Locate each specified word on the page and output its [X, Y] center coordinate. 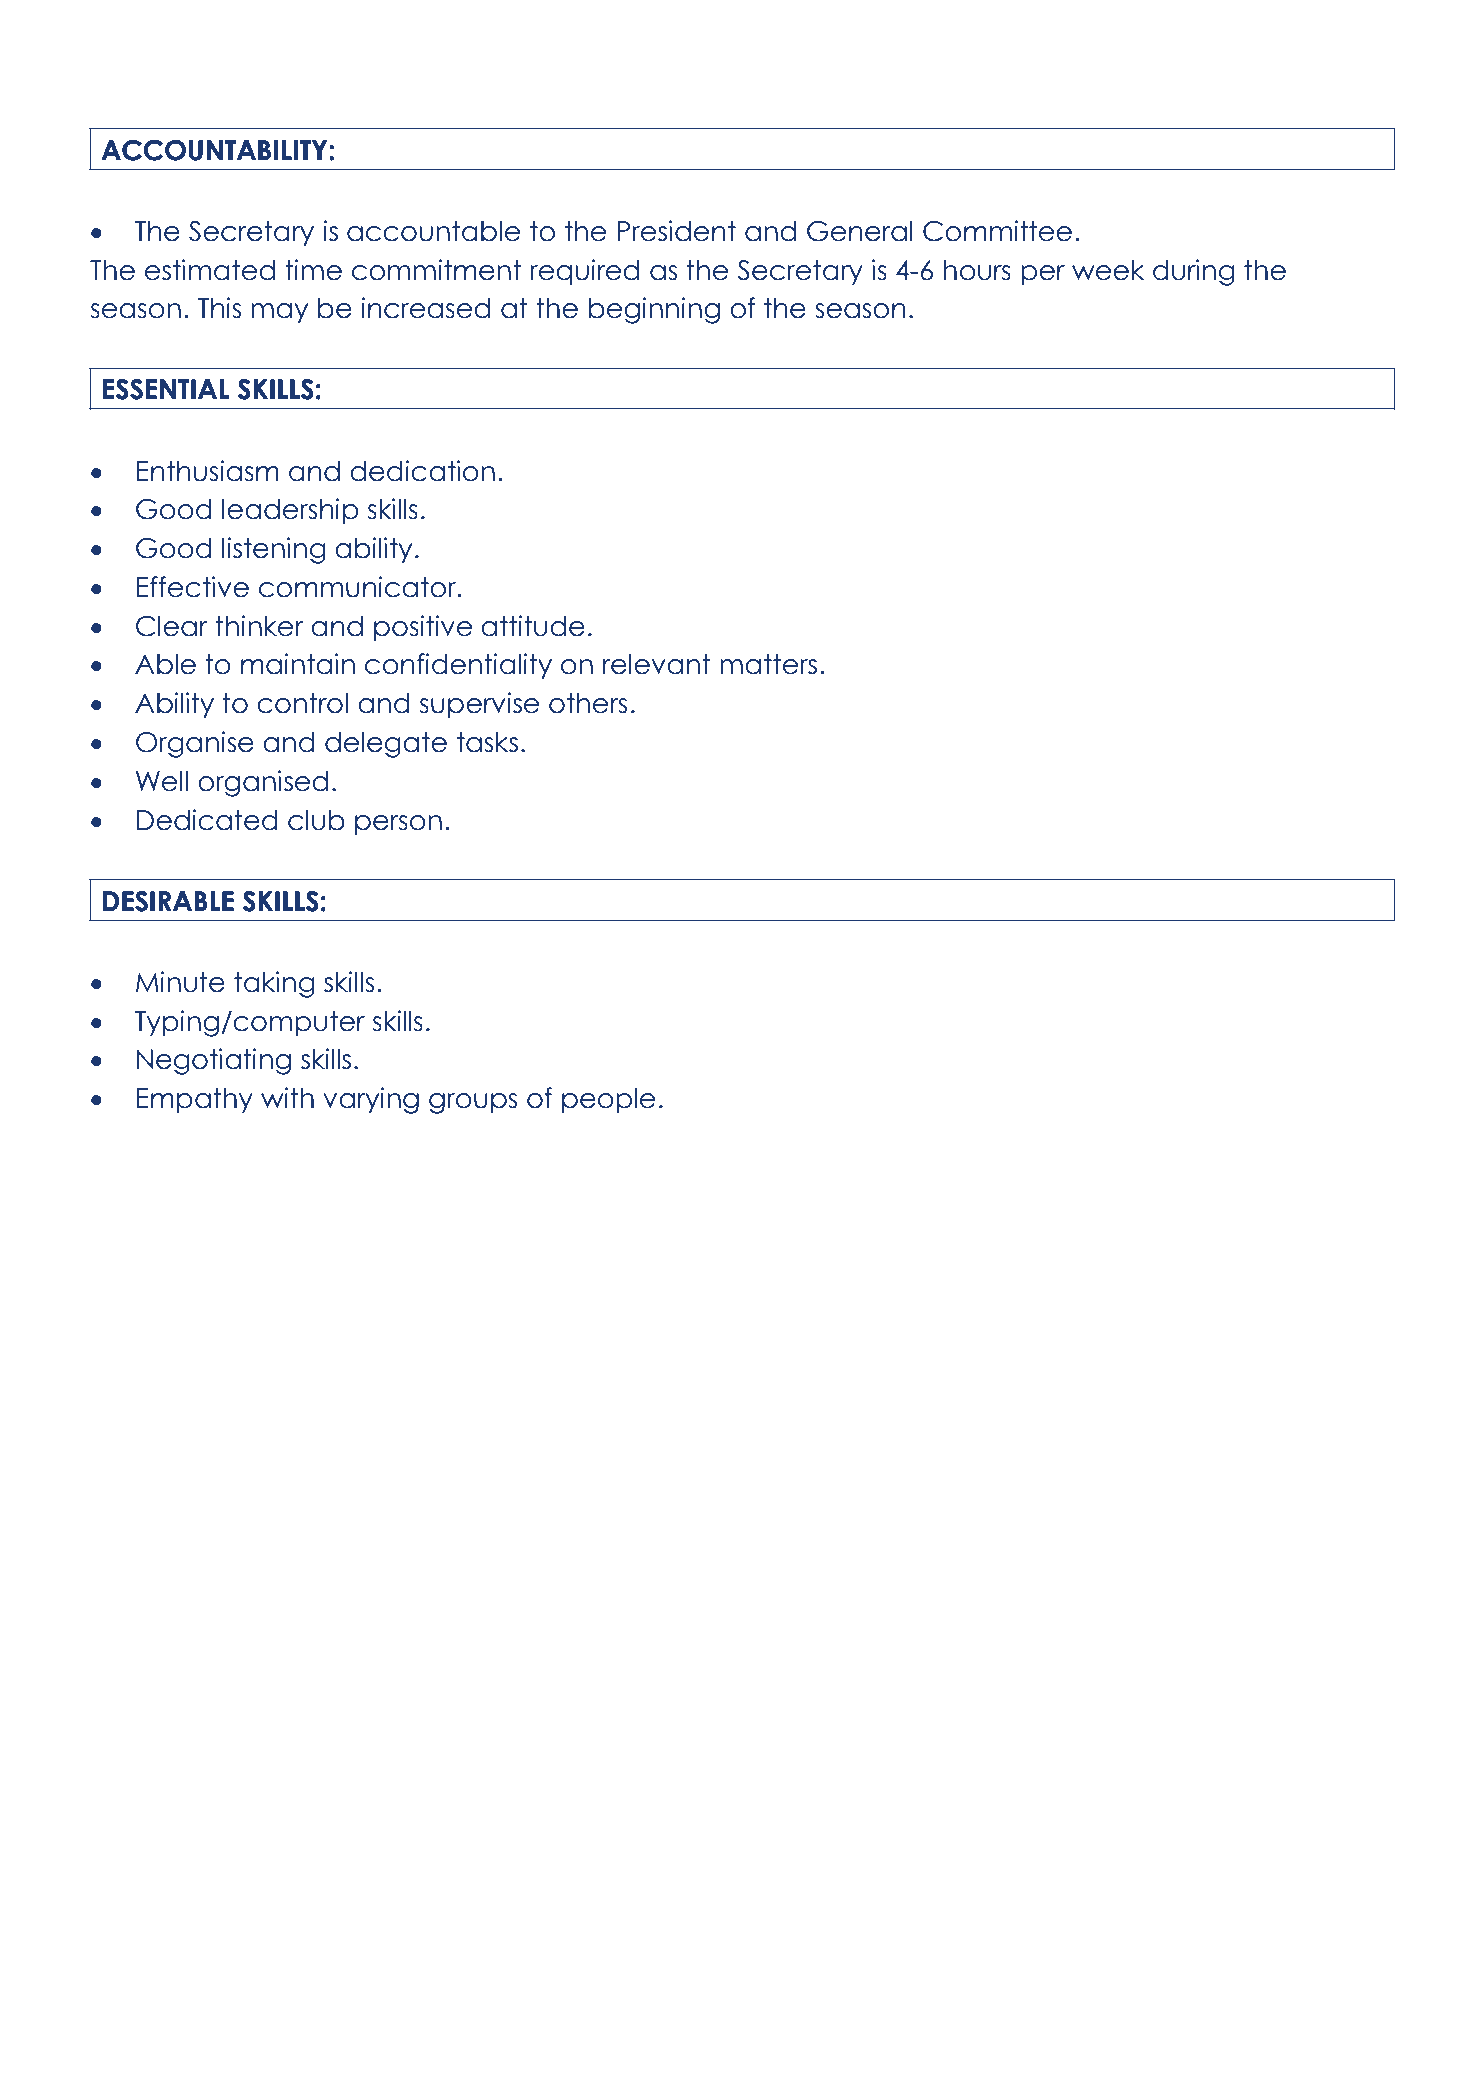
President [676, 231]
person [398, 825]
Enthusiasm [208, 471]
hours [977, 270]
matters [768, 664]
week [1108, 270]
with [287, 1097]
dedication [422, 471]
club [316, 820]
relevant [657, 664]
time [313, 270]
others [588, 703]
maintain [298, 664]
